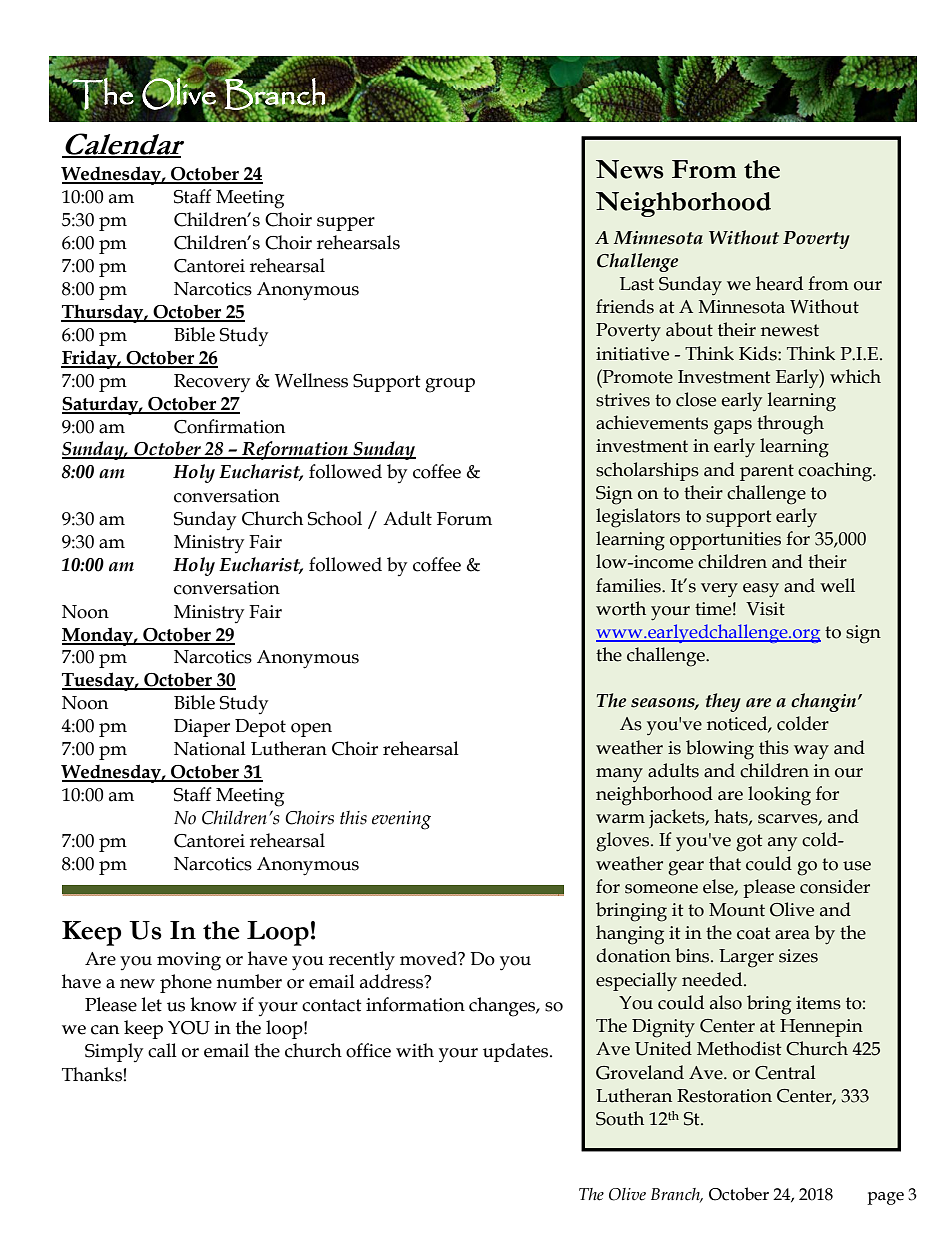 The height and width of the document is (1233, 952). I want to click on moving, so click(189, 961).
